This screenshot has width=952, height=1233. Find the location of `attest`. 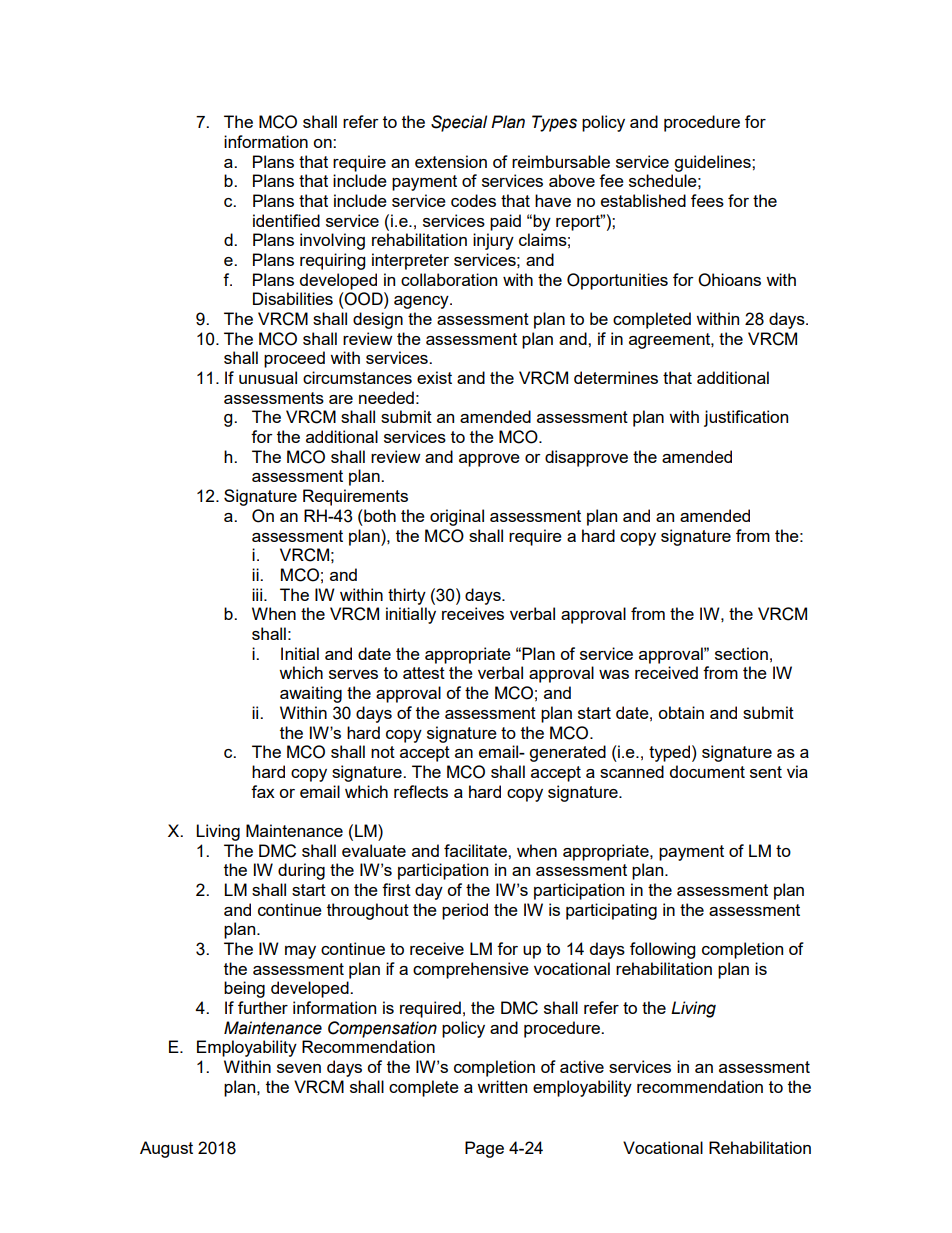

attest is located at coordinates (424, 673).
